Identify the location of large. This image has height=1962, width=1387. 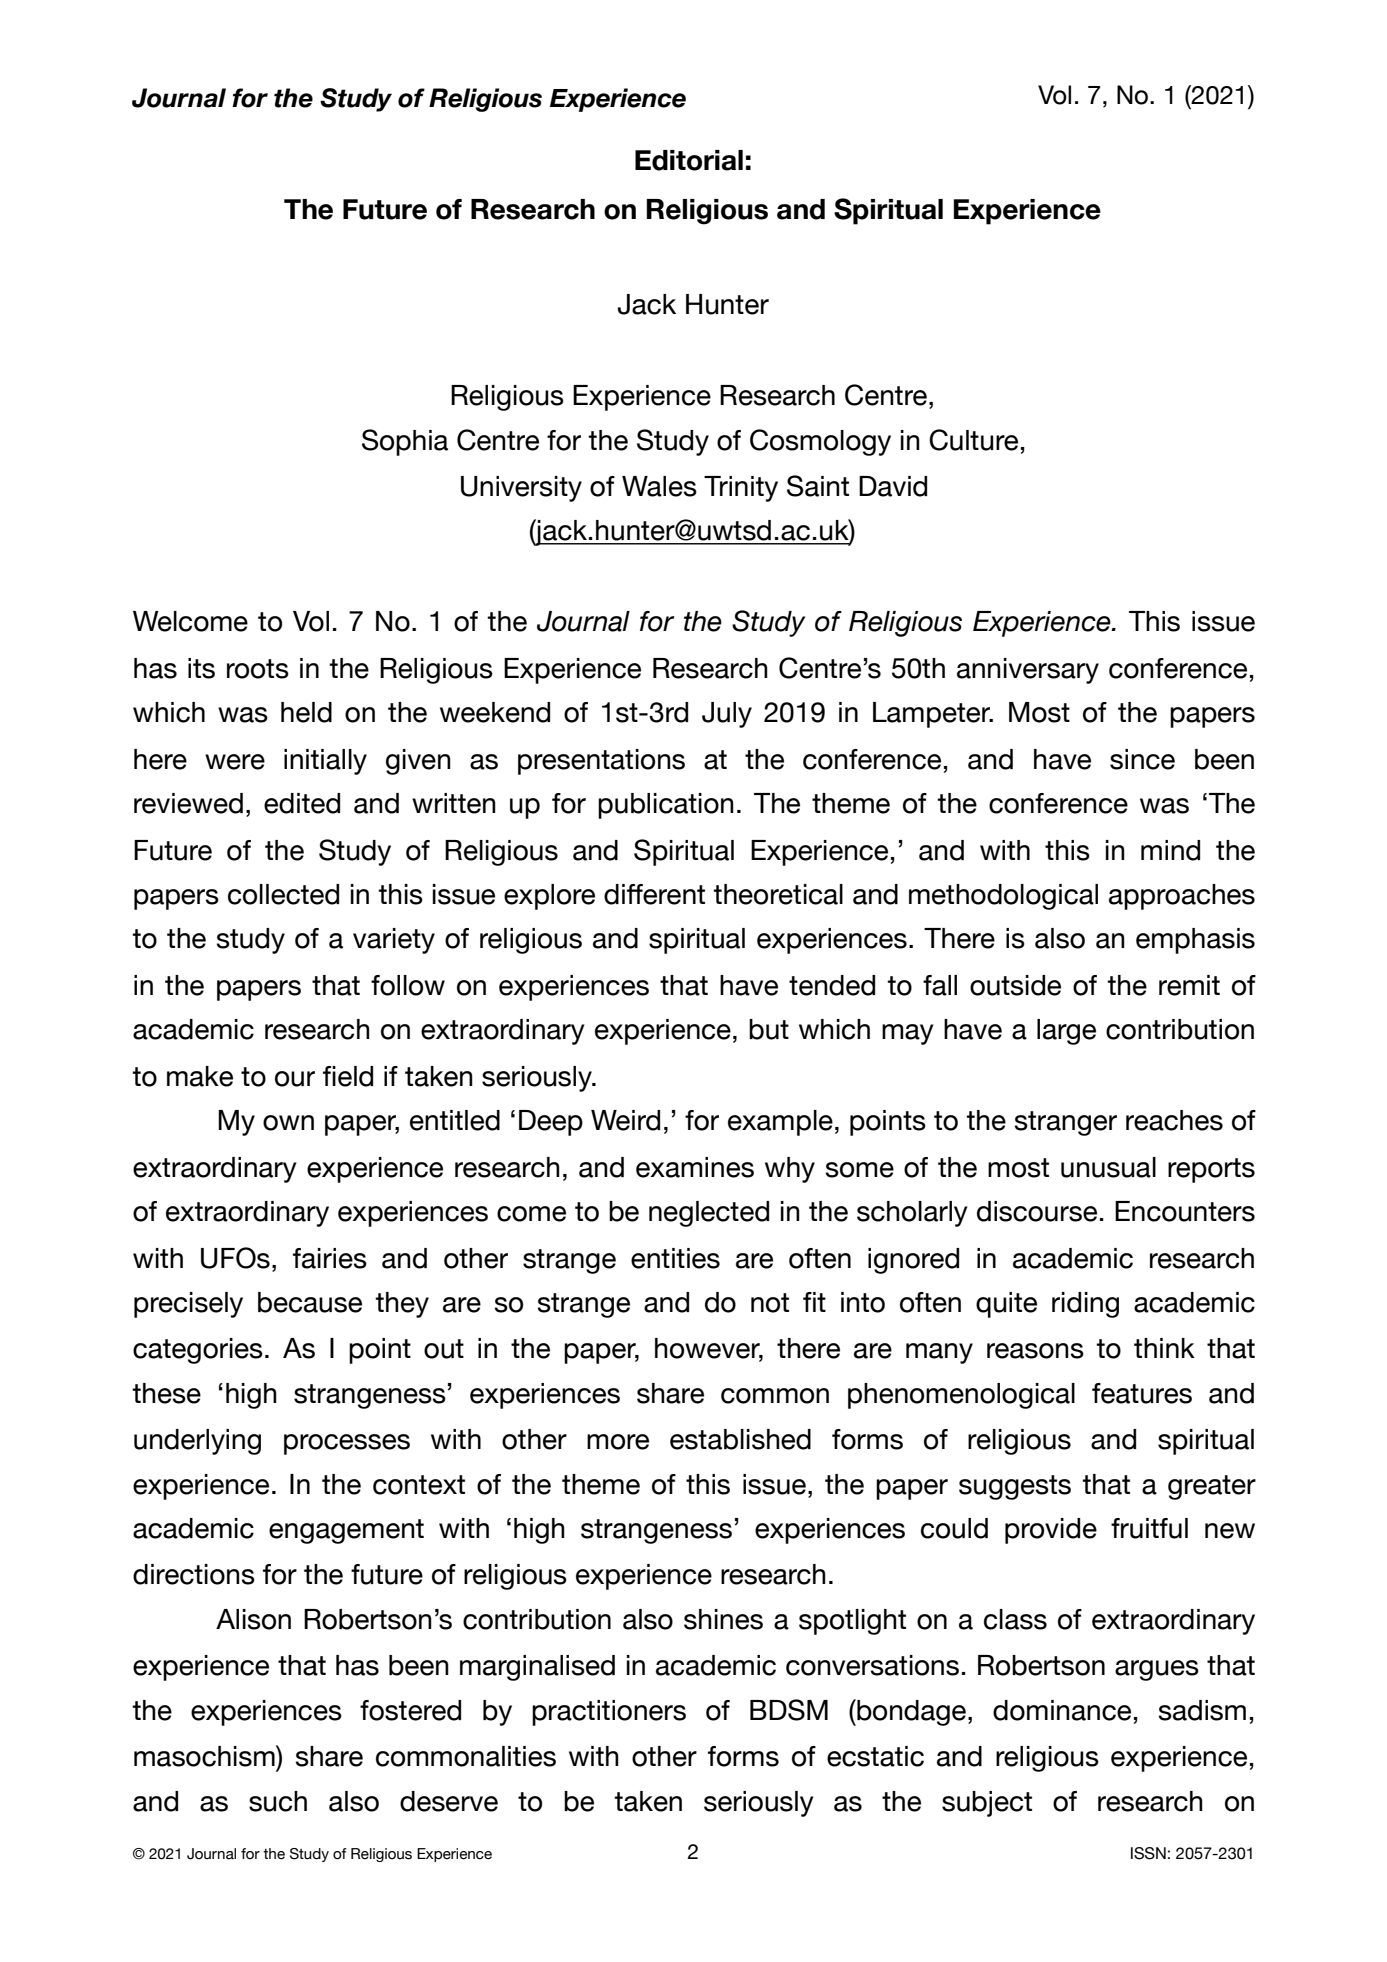
(1066, 1032).
